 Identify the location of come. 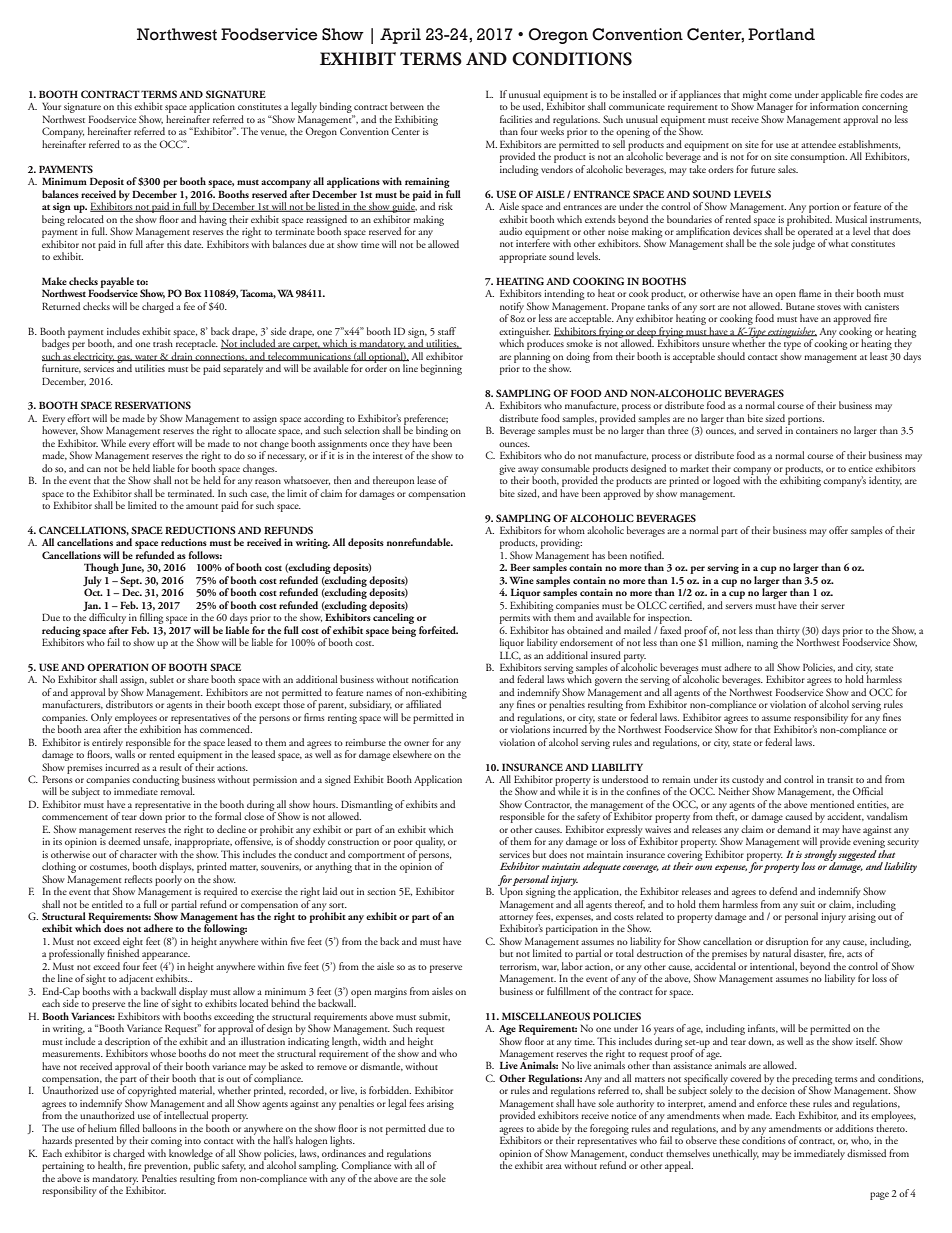
(780, 95).
